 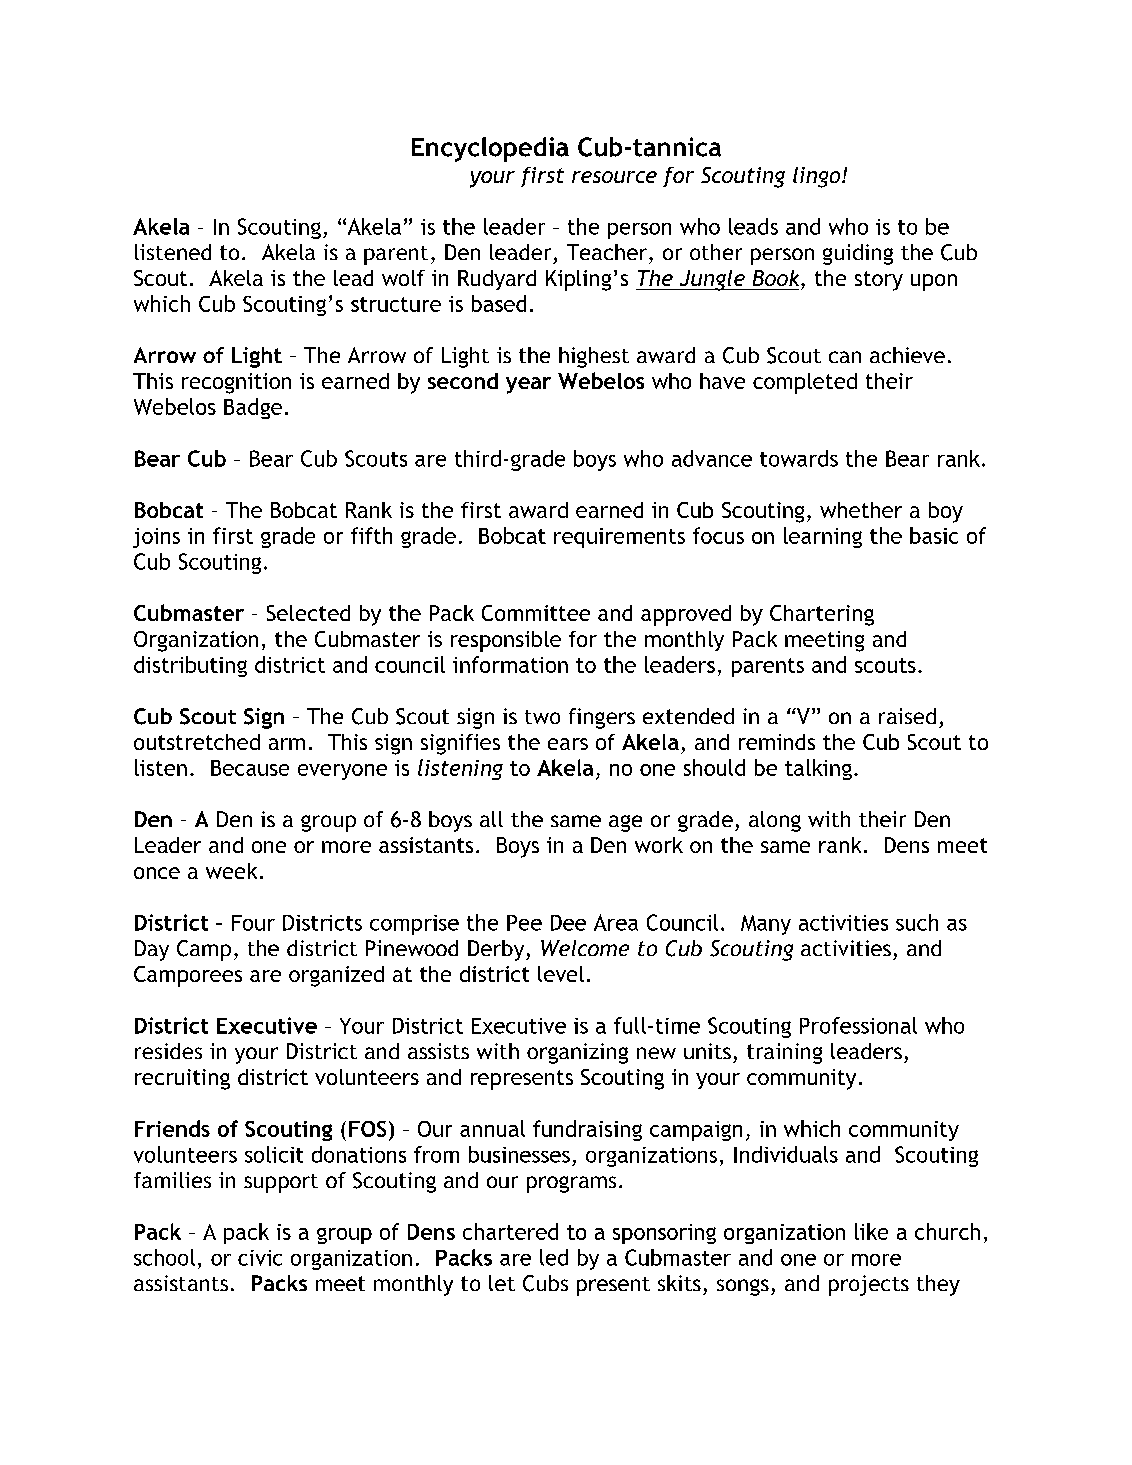 What do you see at coordinates (260, 1258) in the page?
I see `civic` at bounding box center [260, 1258].
